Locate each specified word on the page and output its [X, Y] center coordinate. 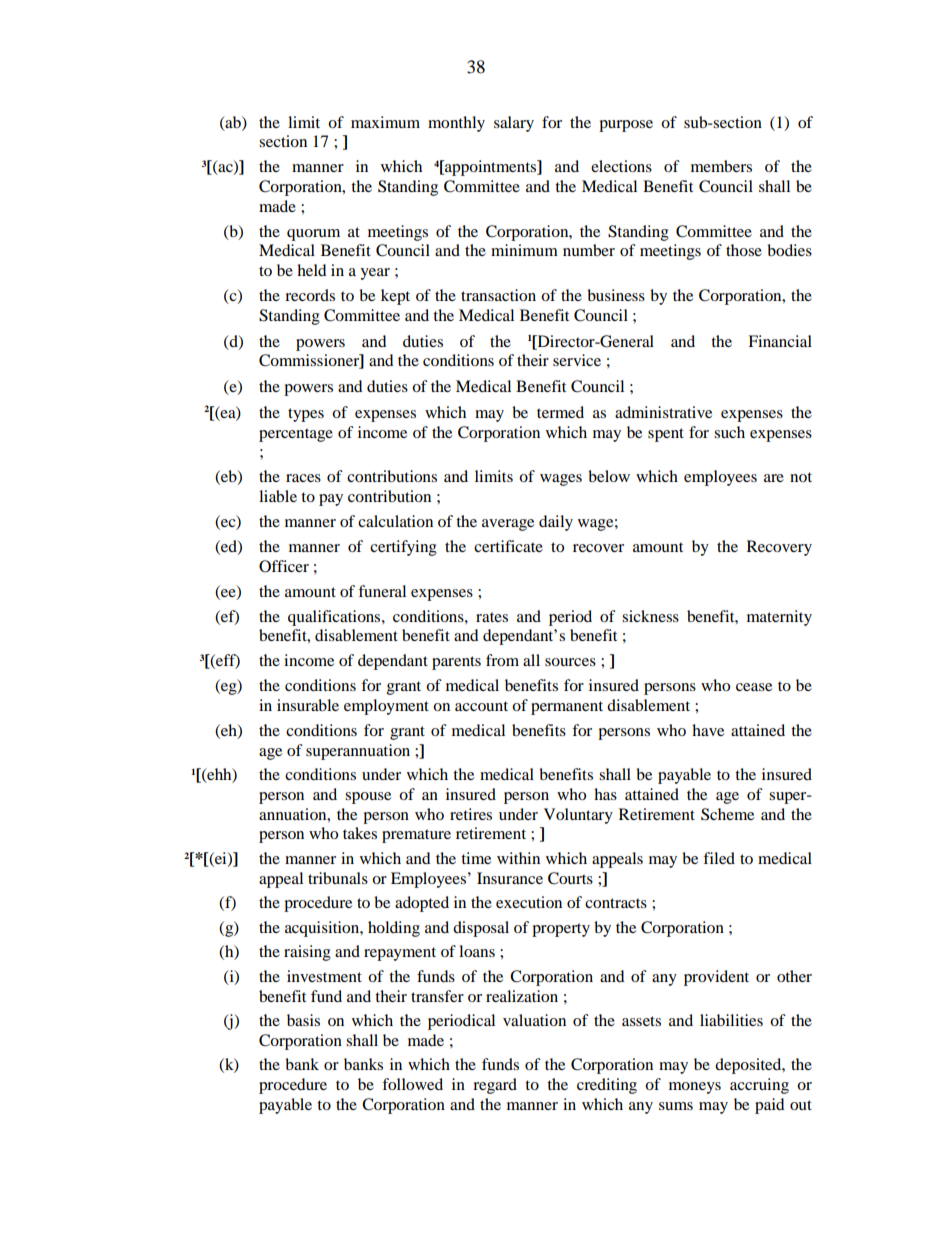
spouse [368, 798]
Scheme [727, 814]
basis [303, 1020]
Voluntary [578, 816]
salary [514, 124]
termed [560, 412]
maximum [385, 122]
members [721, 166]
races [303, 478]
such [729, 432]
